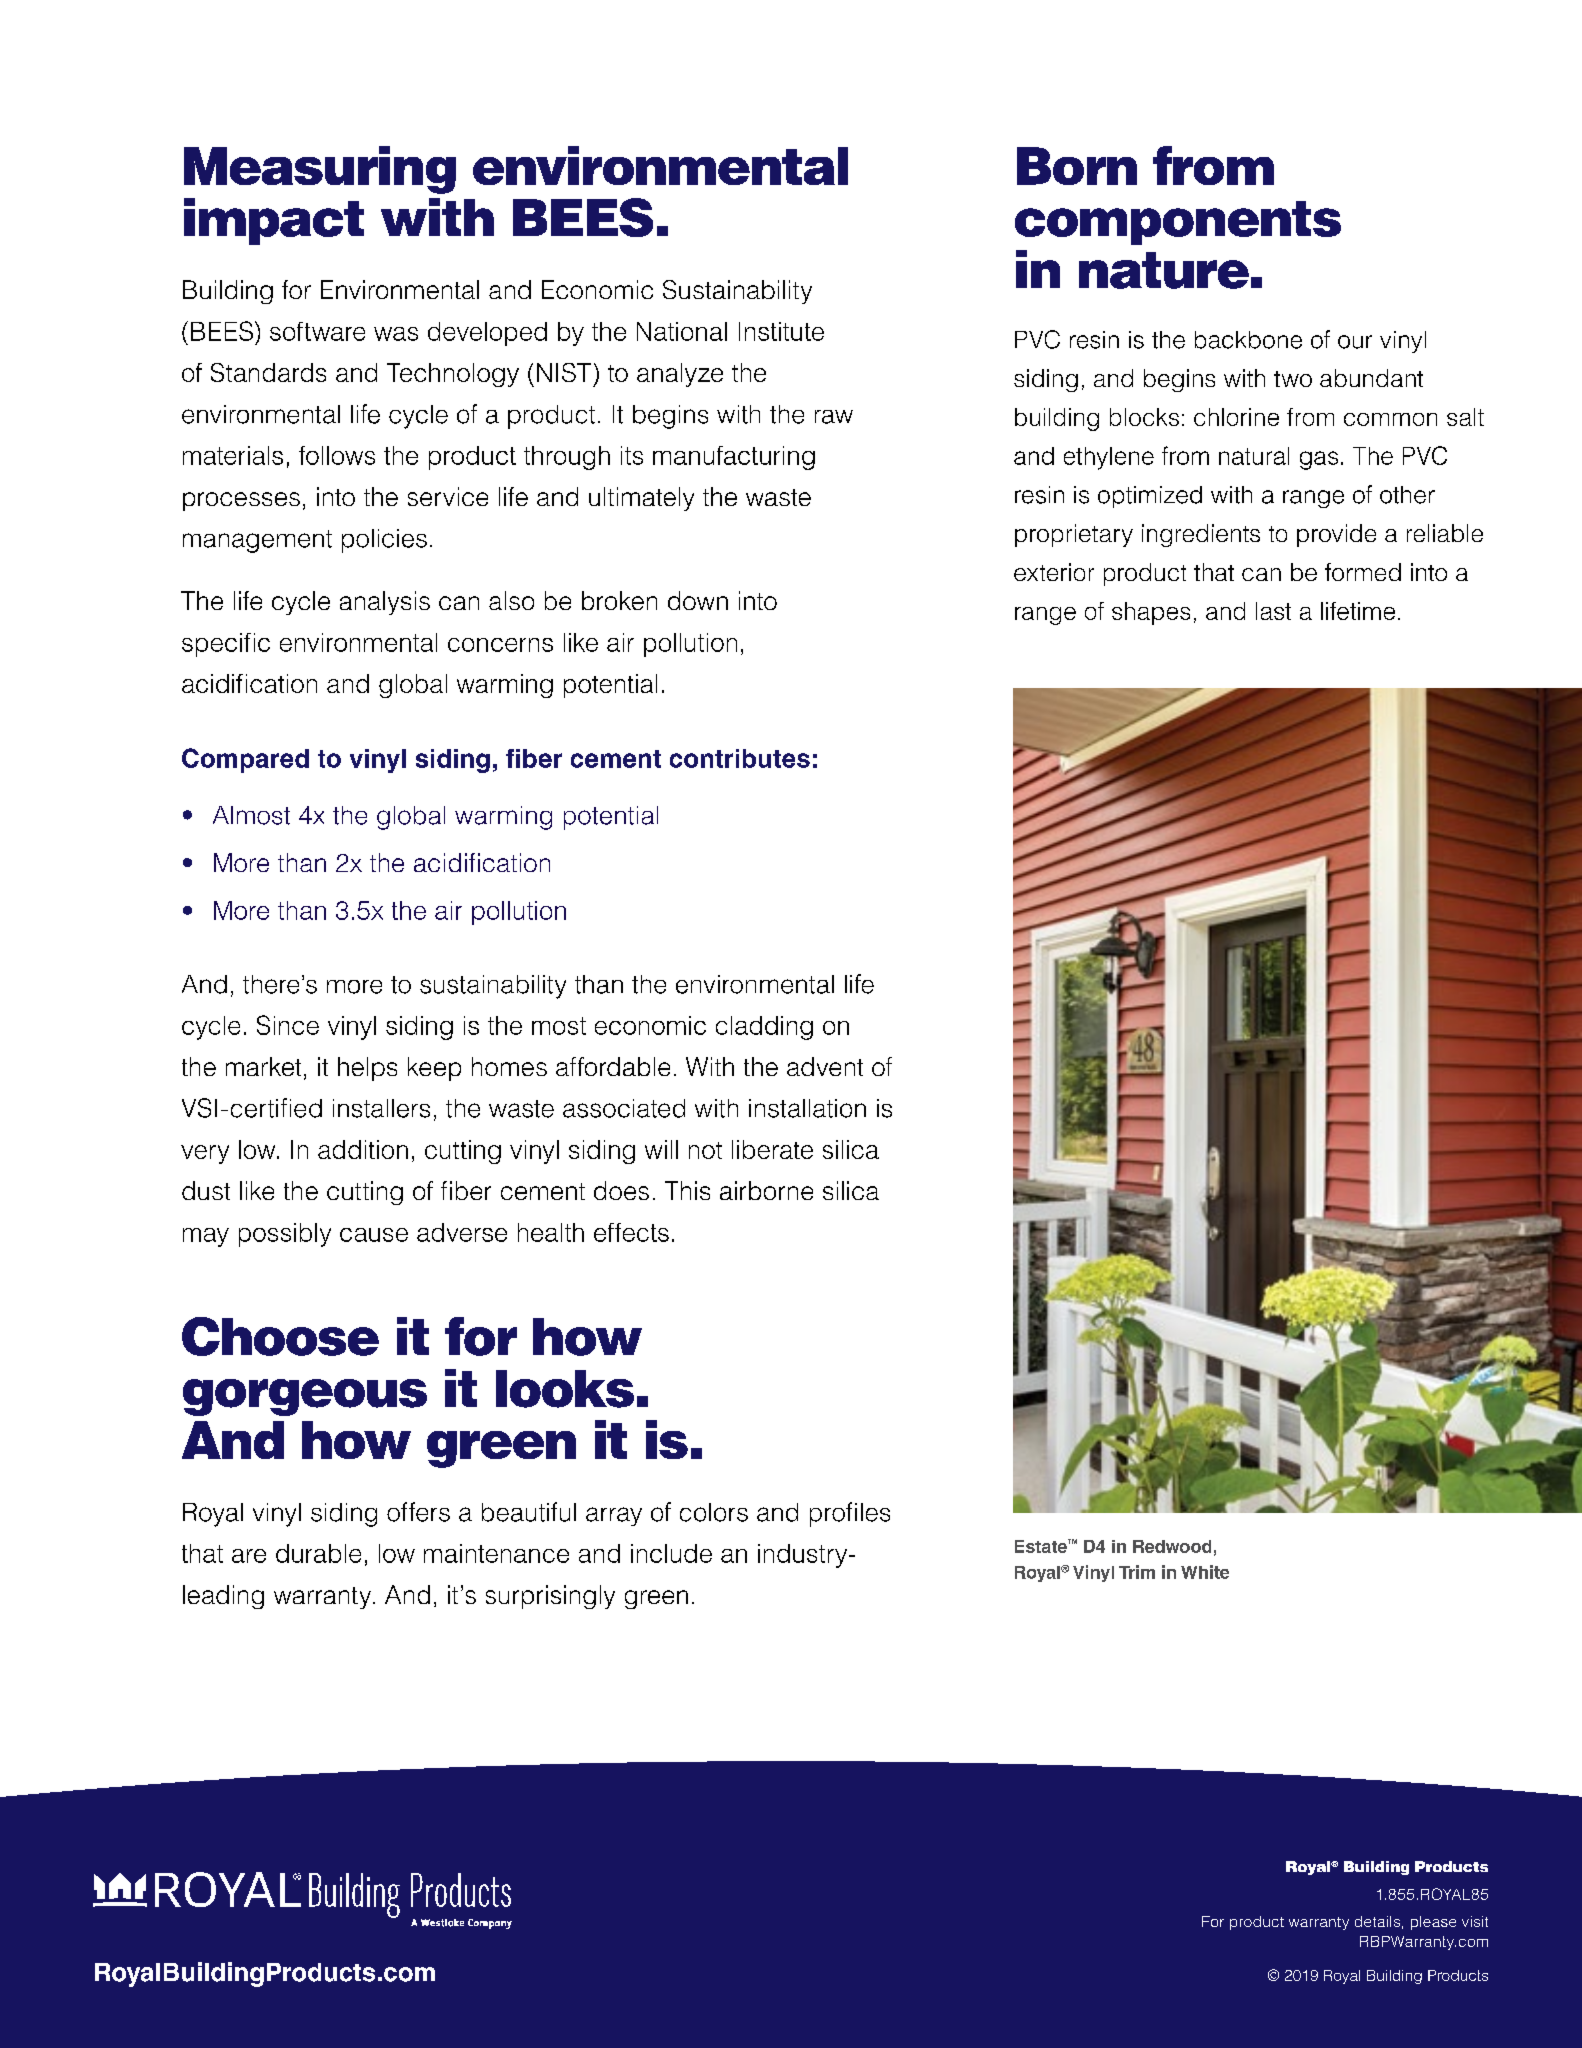  I want to click on components, so click(1178, 223).
